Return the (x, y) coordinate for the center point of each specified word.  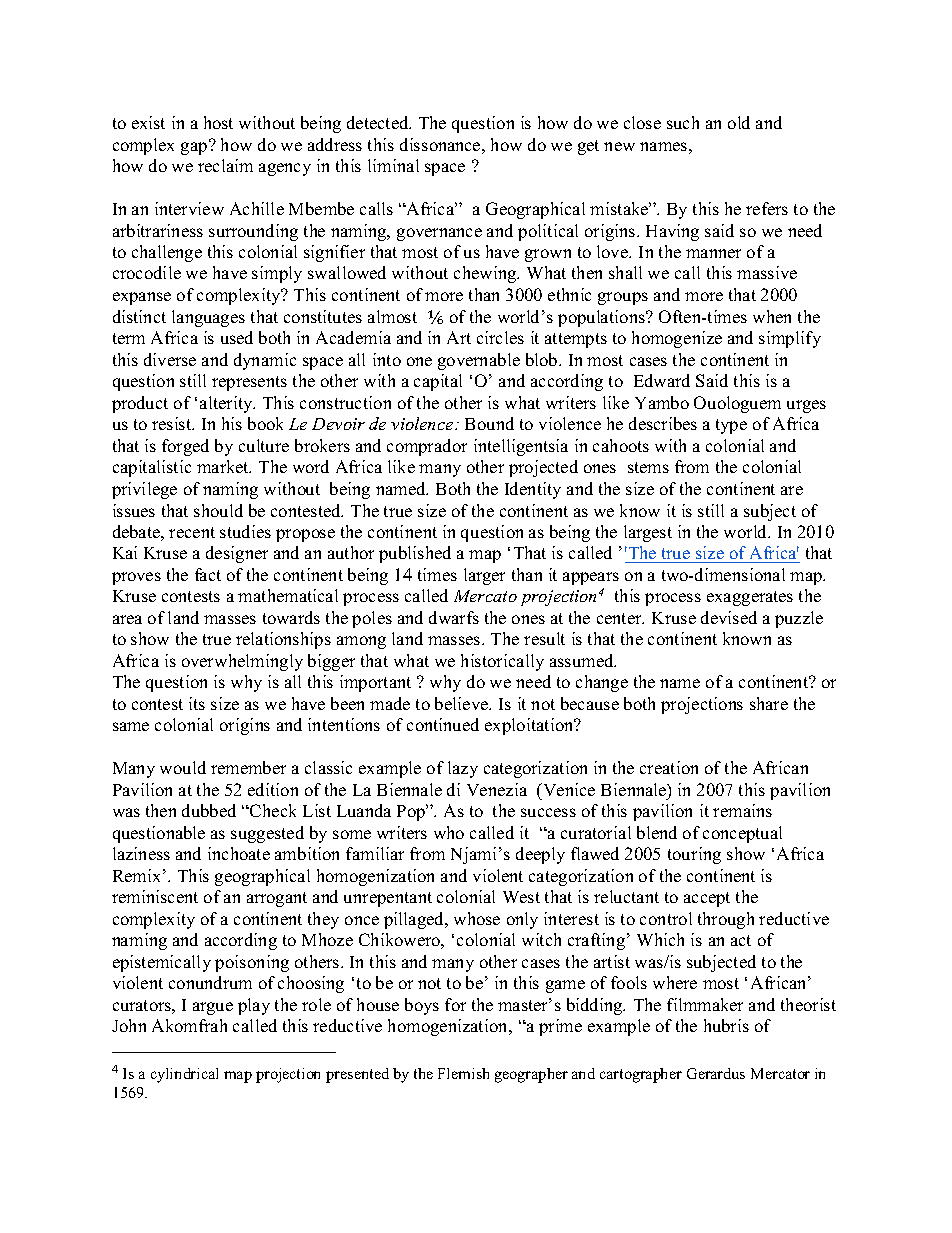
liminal (393, 165)
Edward (662, 380)
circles (500, 337)
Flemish (463, 1073)
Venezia (497, 789)
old (739, 122)
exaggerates (750, 598)
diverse (170, 359)
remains (742, 810)
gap (195, 147)
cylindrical (184, 1075)
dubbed (209, 810)
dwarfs (454, 617)
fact (208, 574)
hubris (726, 1025)
